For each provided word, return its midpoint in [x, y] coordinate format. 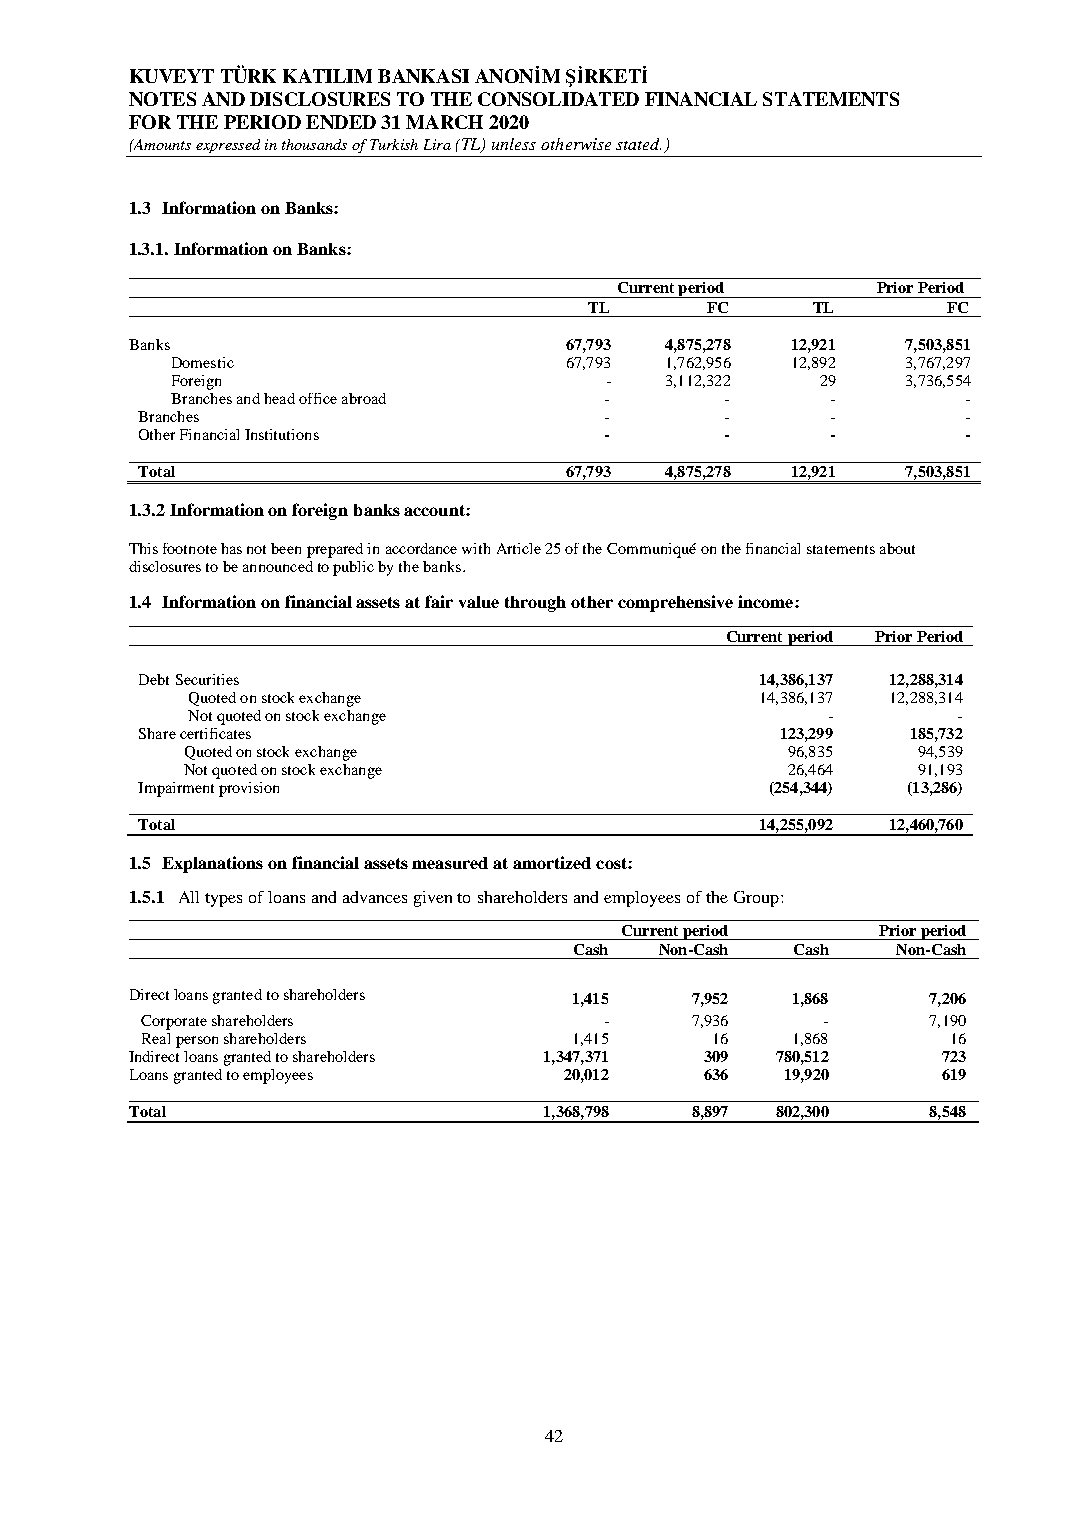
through [535, 604]
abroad [364, 398]
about [897, 548]
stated [638, 144]
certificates [215, 733]
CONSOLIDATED [558, 99]
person [197, 1042]
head [279, 398]
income [767, 601]
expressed [228, 146]
